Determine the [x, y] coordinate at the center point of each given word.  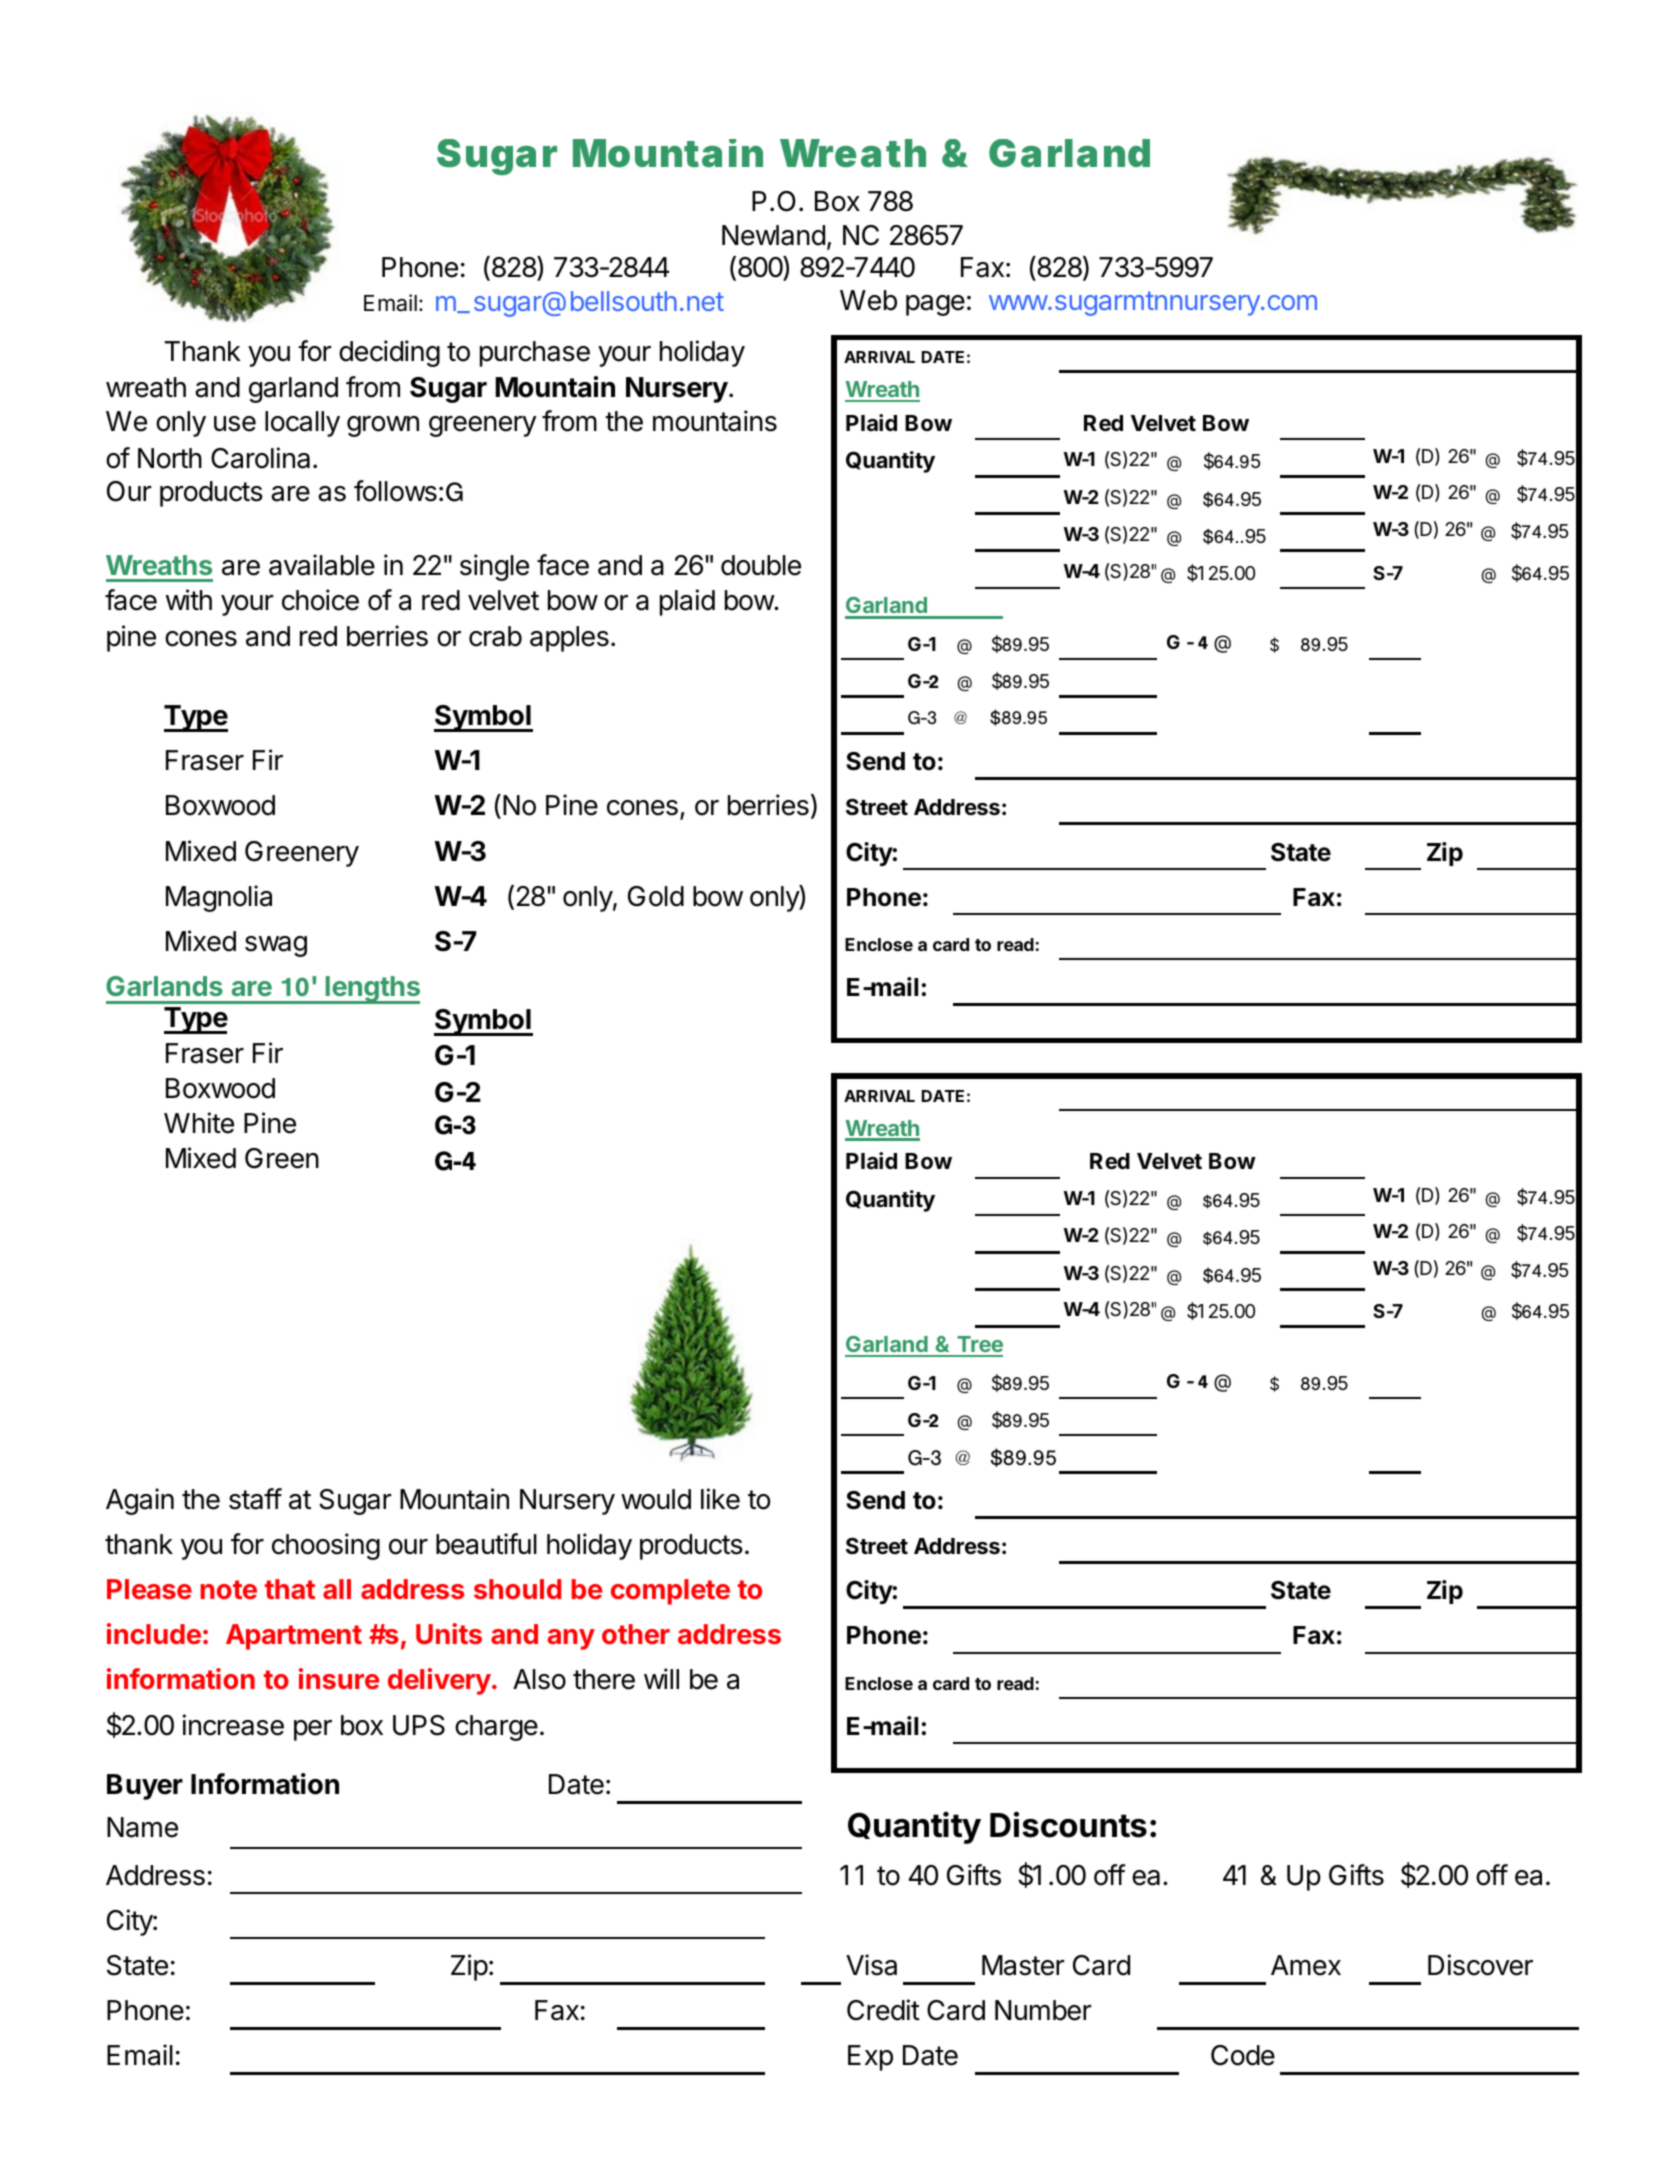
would [656, 1499]
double [761, 565]
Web [868, 300]
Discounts [1068, 1825]
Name [142, 1827]
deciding [389, 353]
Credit [883, 2010]
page [935, 305]
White [199, 1123]
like [720, 1499]
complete [670, 1592]
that [290, 1589]
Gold [656, 896]
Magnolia [219, 898]
